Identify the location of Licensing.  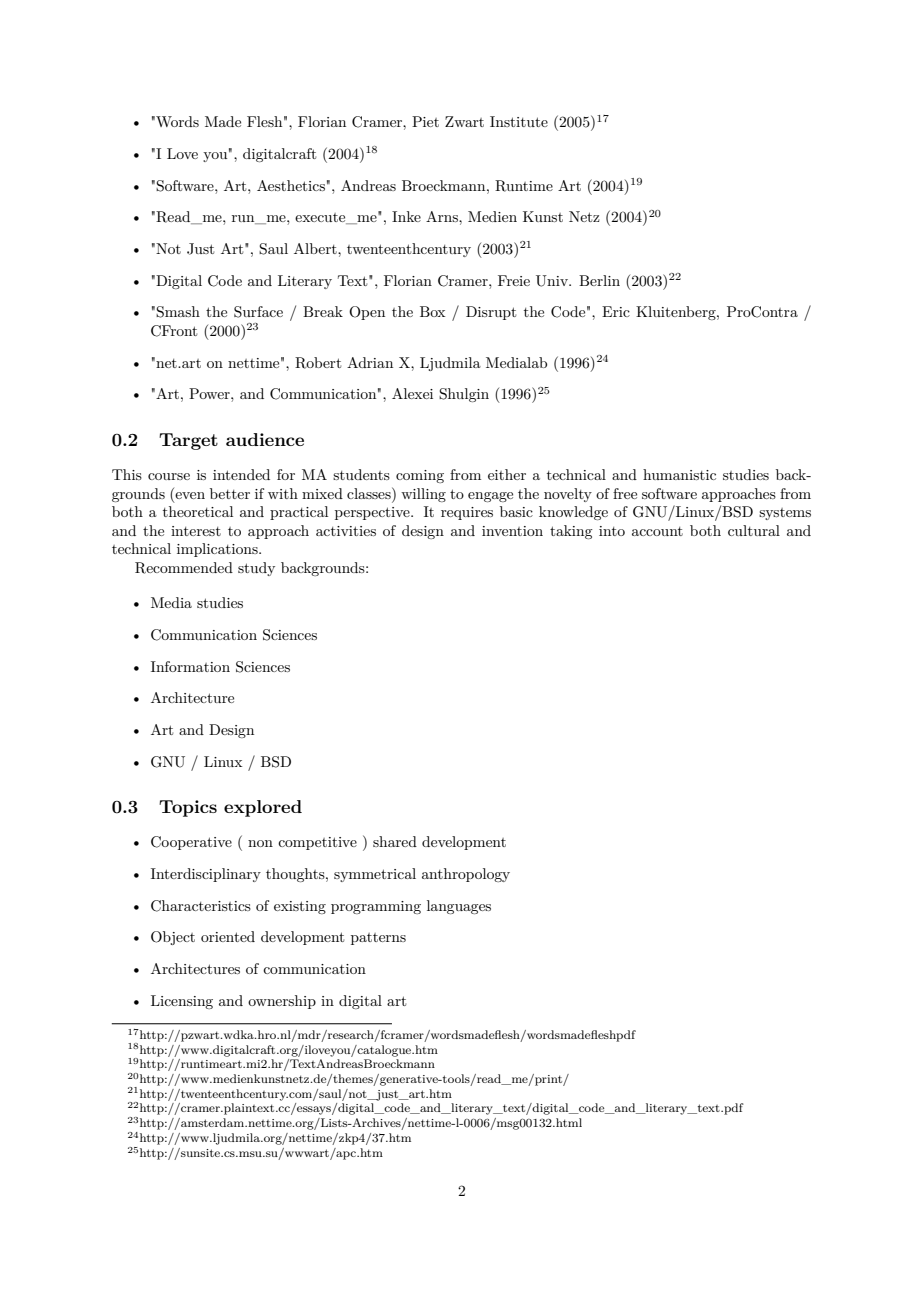
(182, 1002).
